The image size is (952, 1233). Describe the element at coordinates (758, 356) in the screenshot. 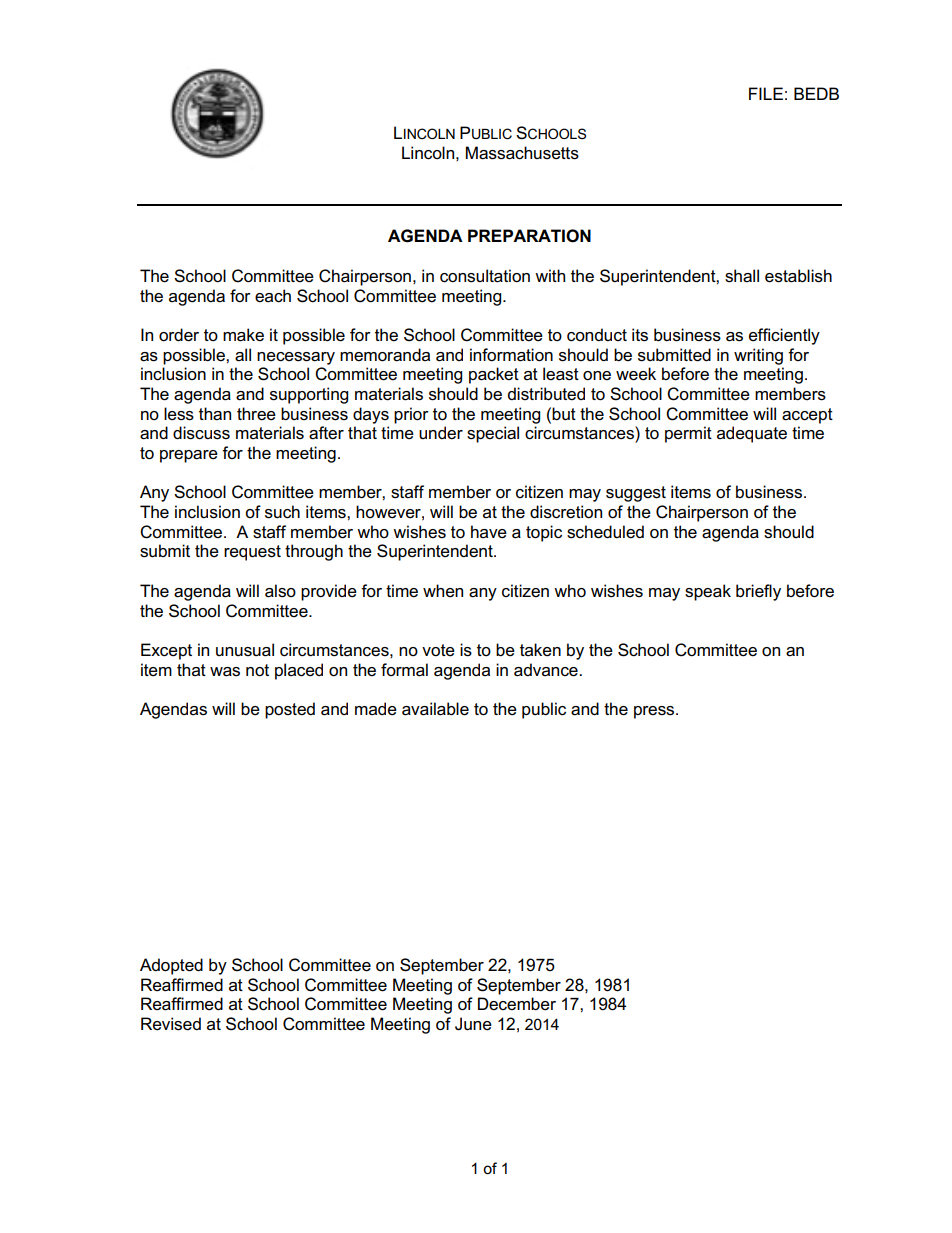

I see `writing` at that location.
